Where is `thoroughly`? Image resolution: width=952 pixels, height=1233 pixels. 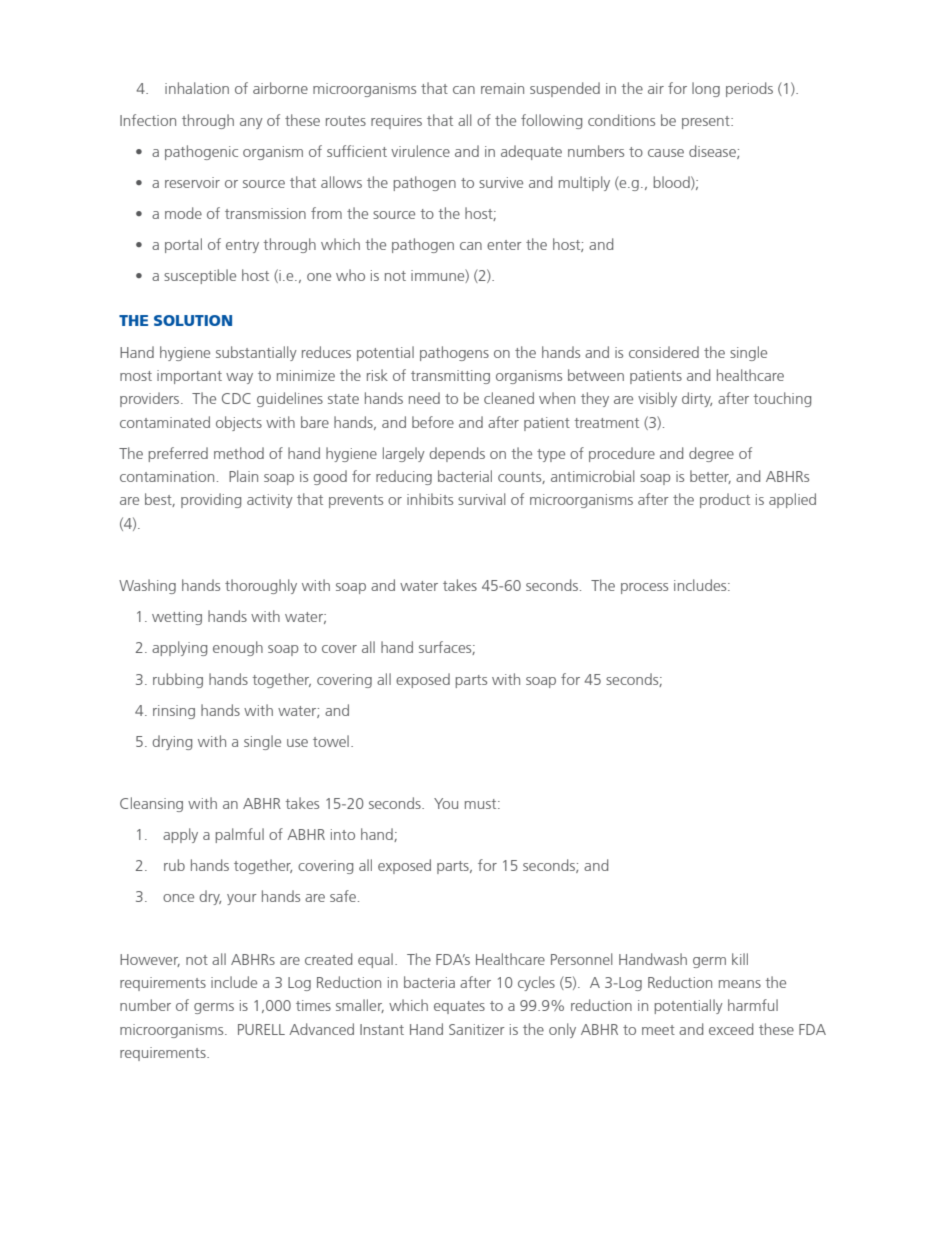
thoroughly is located at coordinates (261, 586).
